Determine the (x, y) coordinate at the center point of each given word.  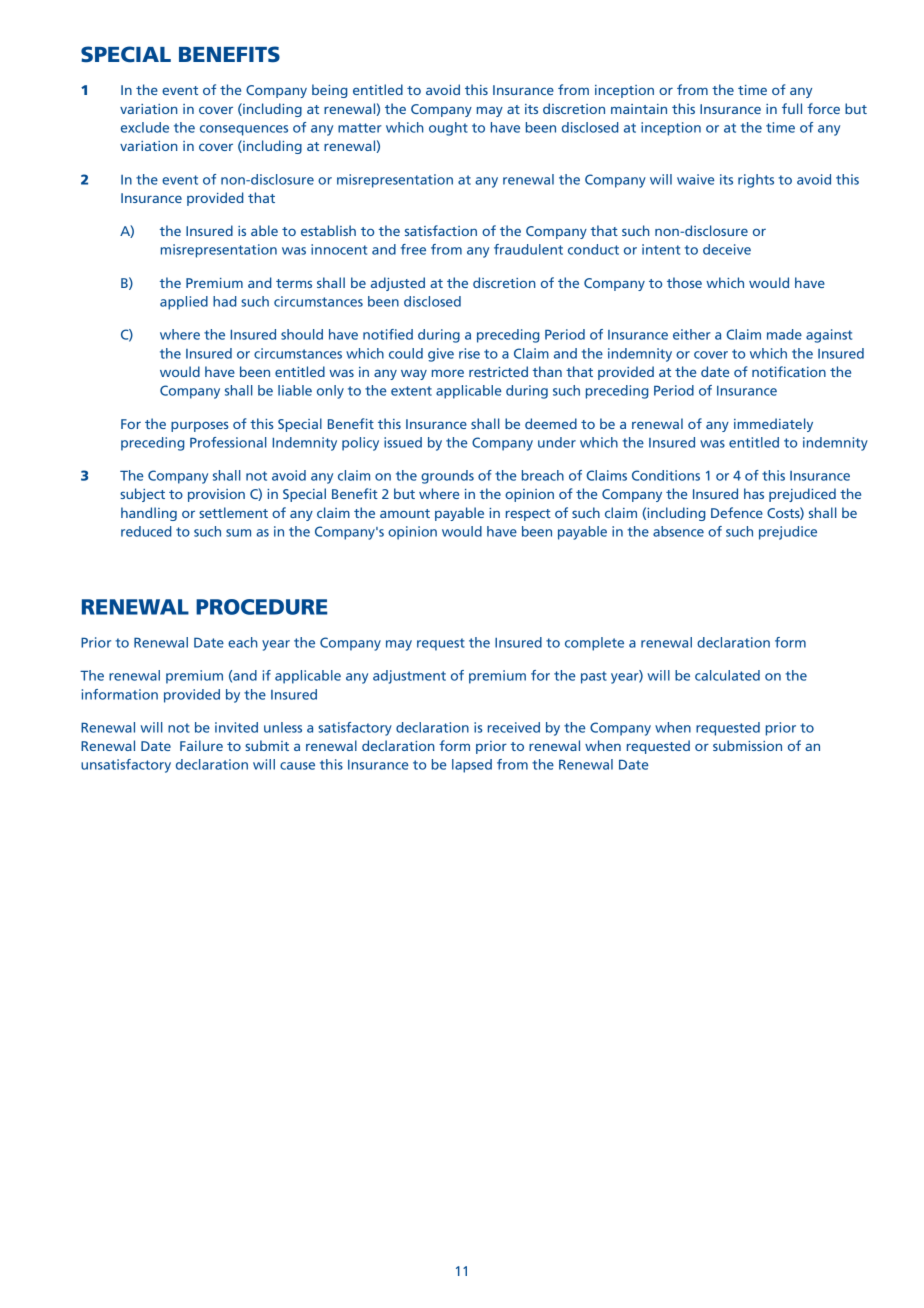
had (225, 301)
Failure (201, 745)
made (784, 334)
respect (528, 515)
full (792, 108)
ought (448, 129)
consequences (244, 130)
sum (238, 533)
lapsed (472, 766)
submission (747, 745)
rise (469, 353)
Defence (737, 512)
